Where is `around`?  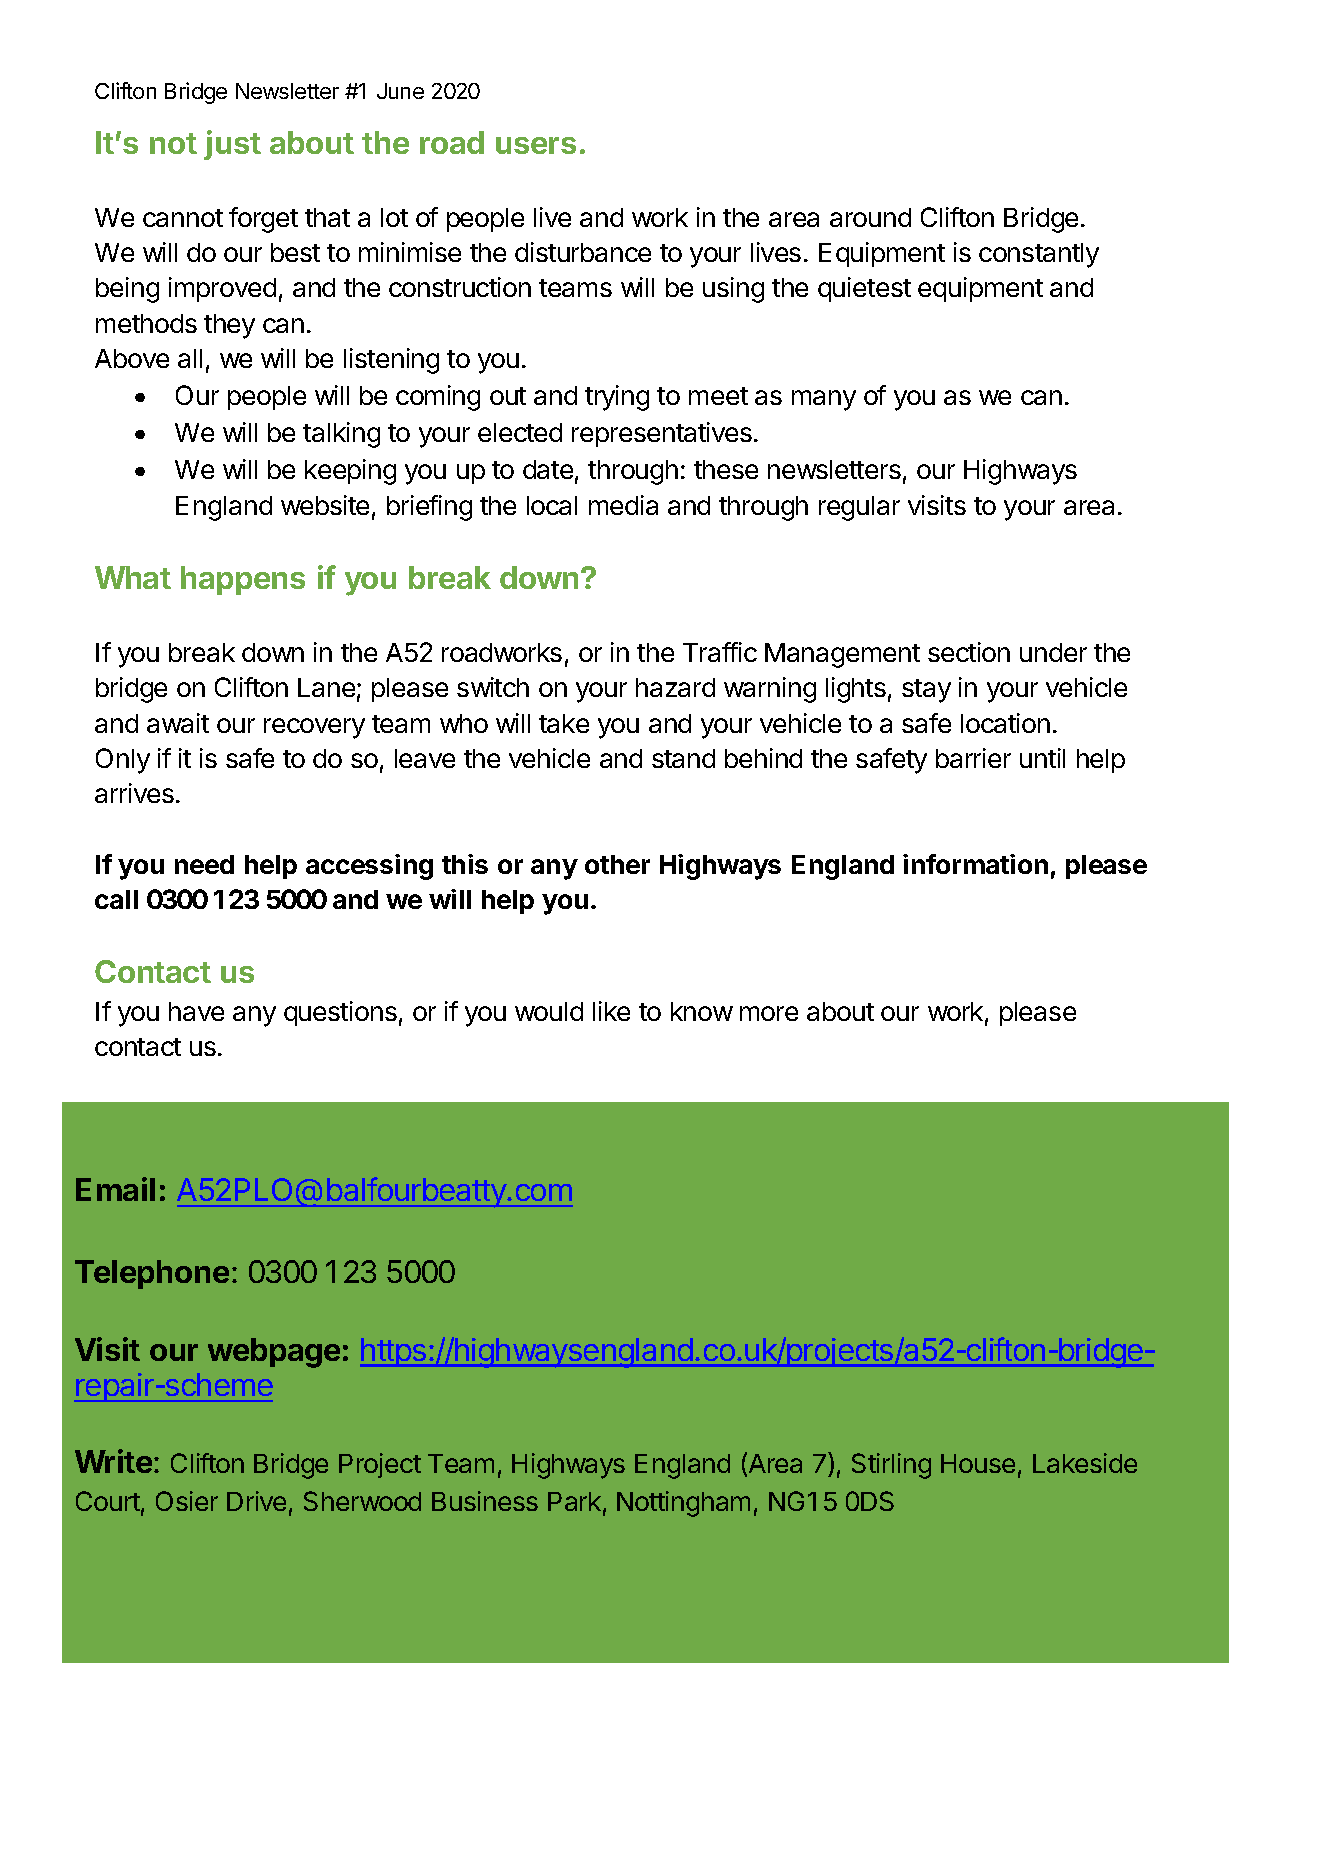 around is located at coordinates (870, 217).
